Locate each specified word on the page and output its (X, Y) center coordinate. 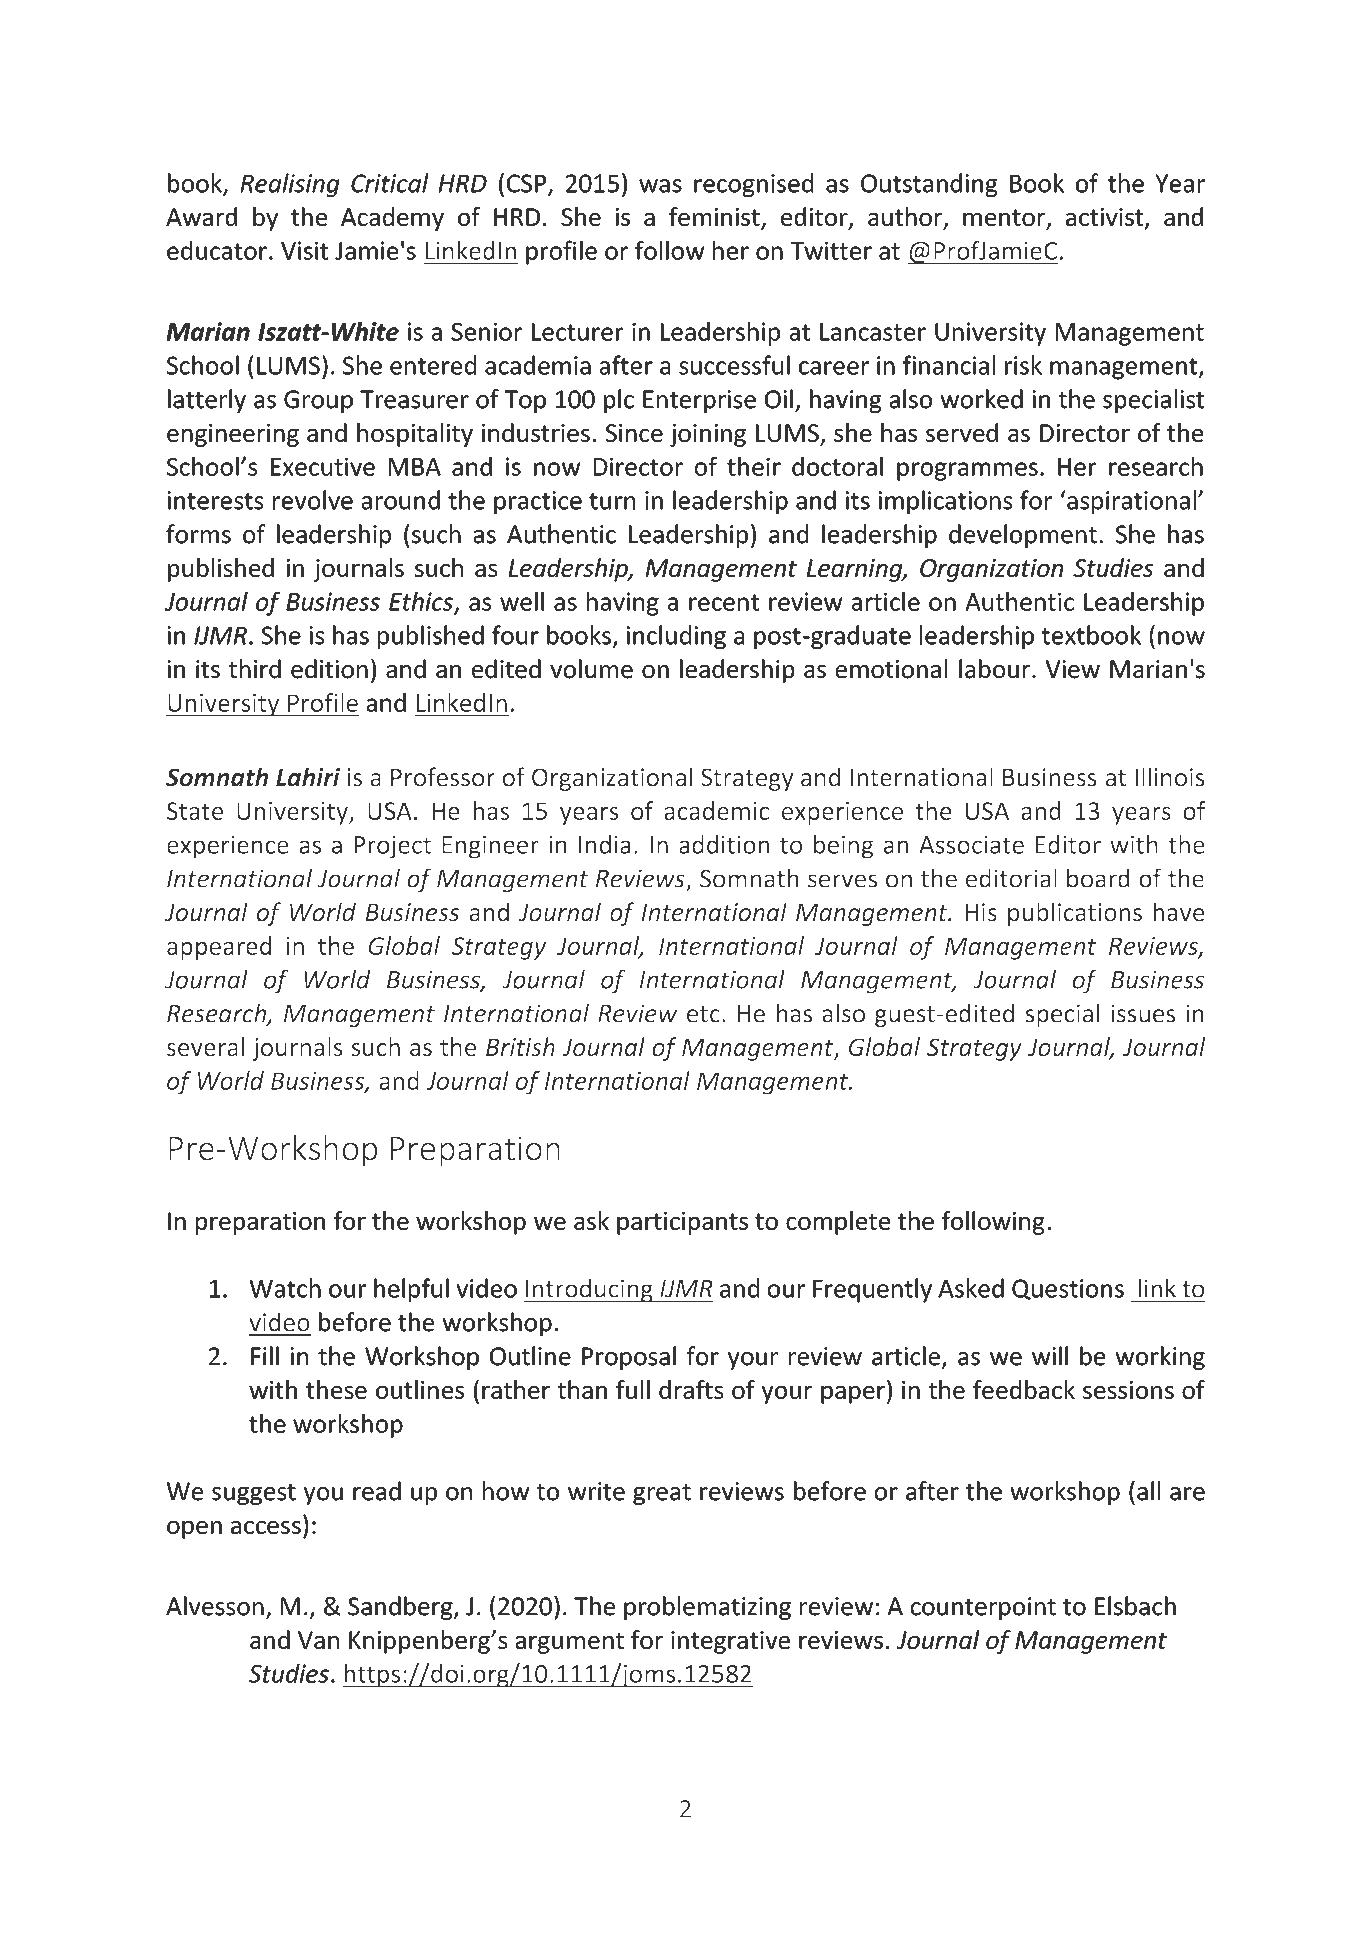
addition (724, 844)
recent (724, 602)
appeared (219, 948)
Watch (285, 1288)
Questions (1068, 1289)
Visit (304, 250)
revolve (313, 500)
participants (682, 1223)
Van (318, 1640)
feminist (715, 218)
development (1023, 536)
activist (1104, 217)
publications (1075, 914)
